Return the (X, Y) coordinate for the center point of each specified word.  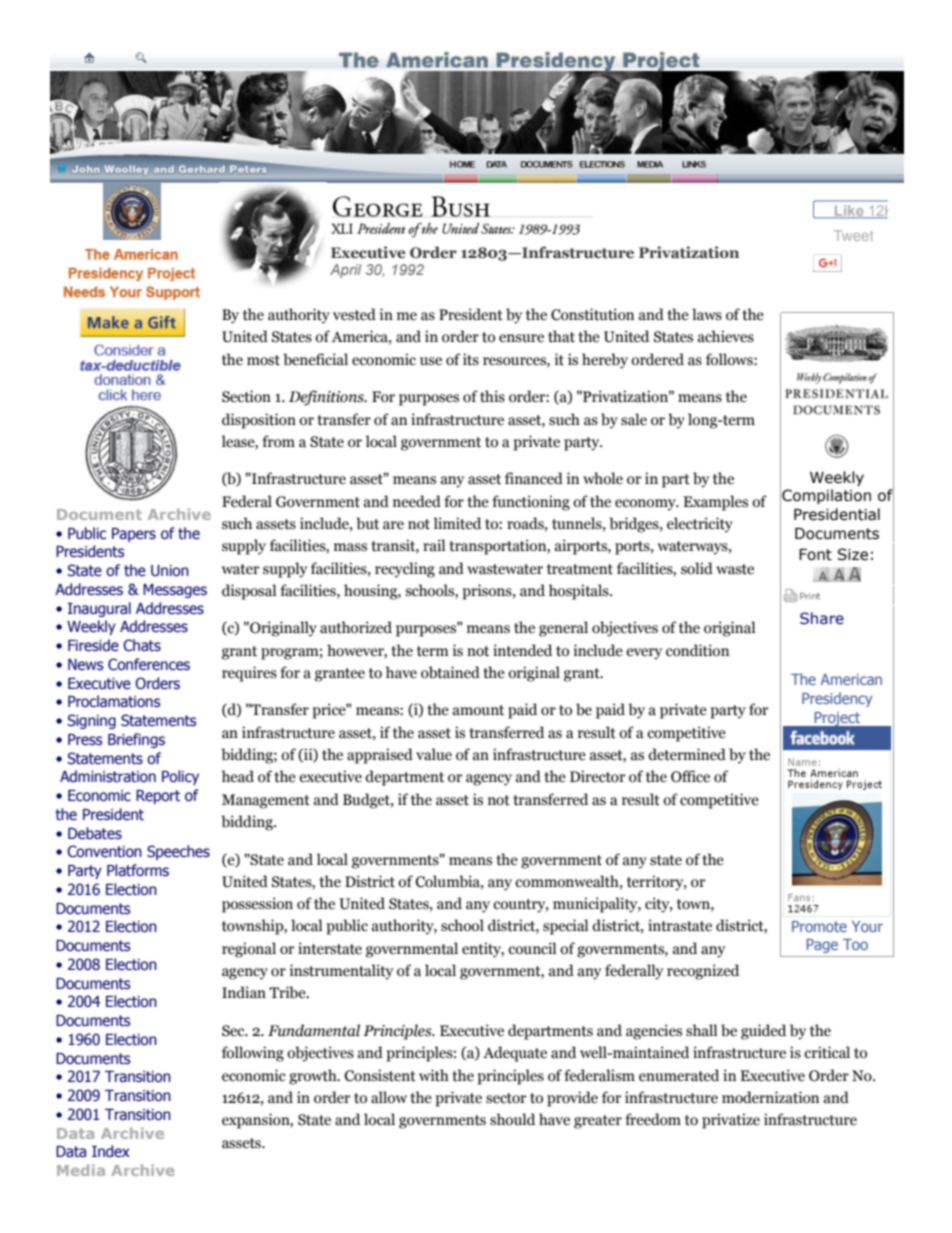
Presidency (837, 699)
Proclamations (114, 701)
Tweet (853, 235)
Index (111, 1151)
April (345, 271)
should (512, 1119)
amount (478, 710)
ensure (521, 338)
